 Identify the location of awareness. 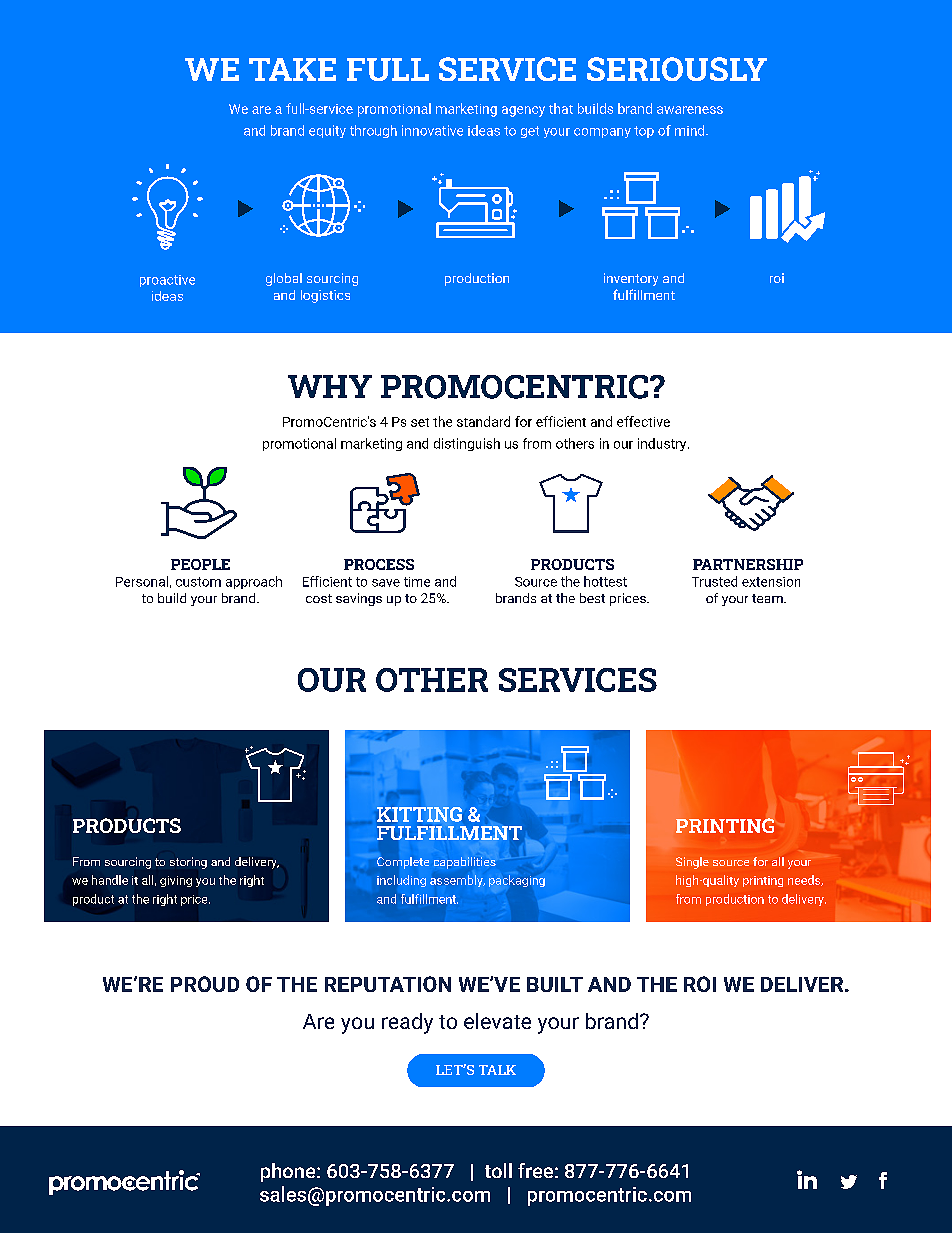
(690, 110).
